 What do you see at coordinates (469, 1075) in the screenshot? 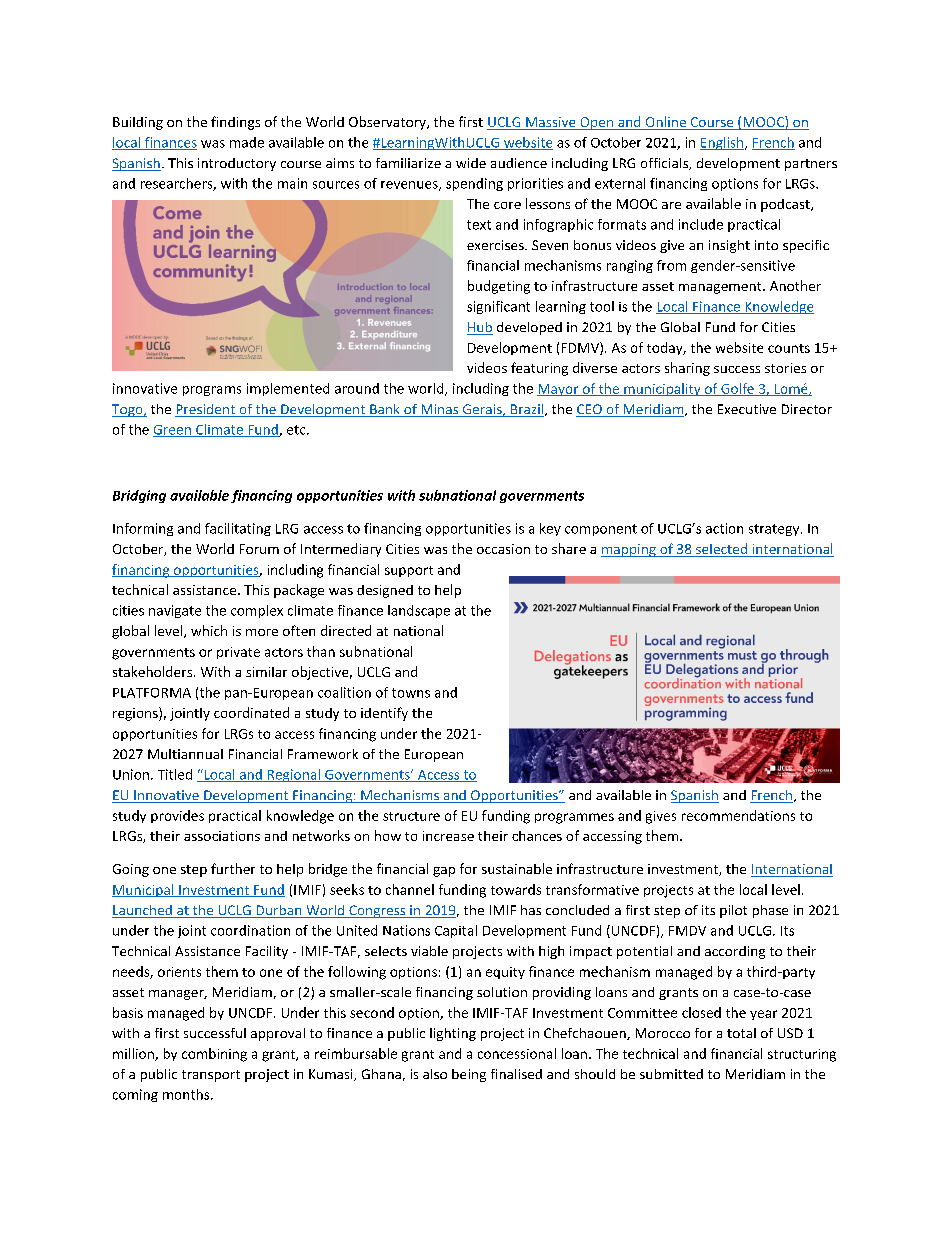
I see `being` at bounding box center [469, 1075].
